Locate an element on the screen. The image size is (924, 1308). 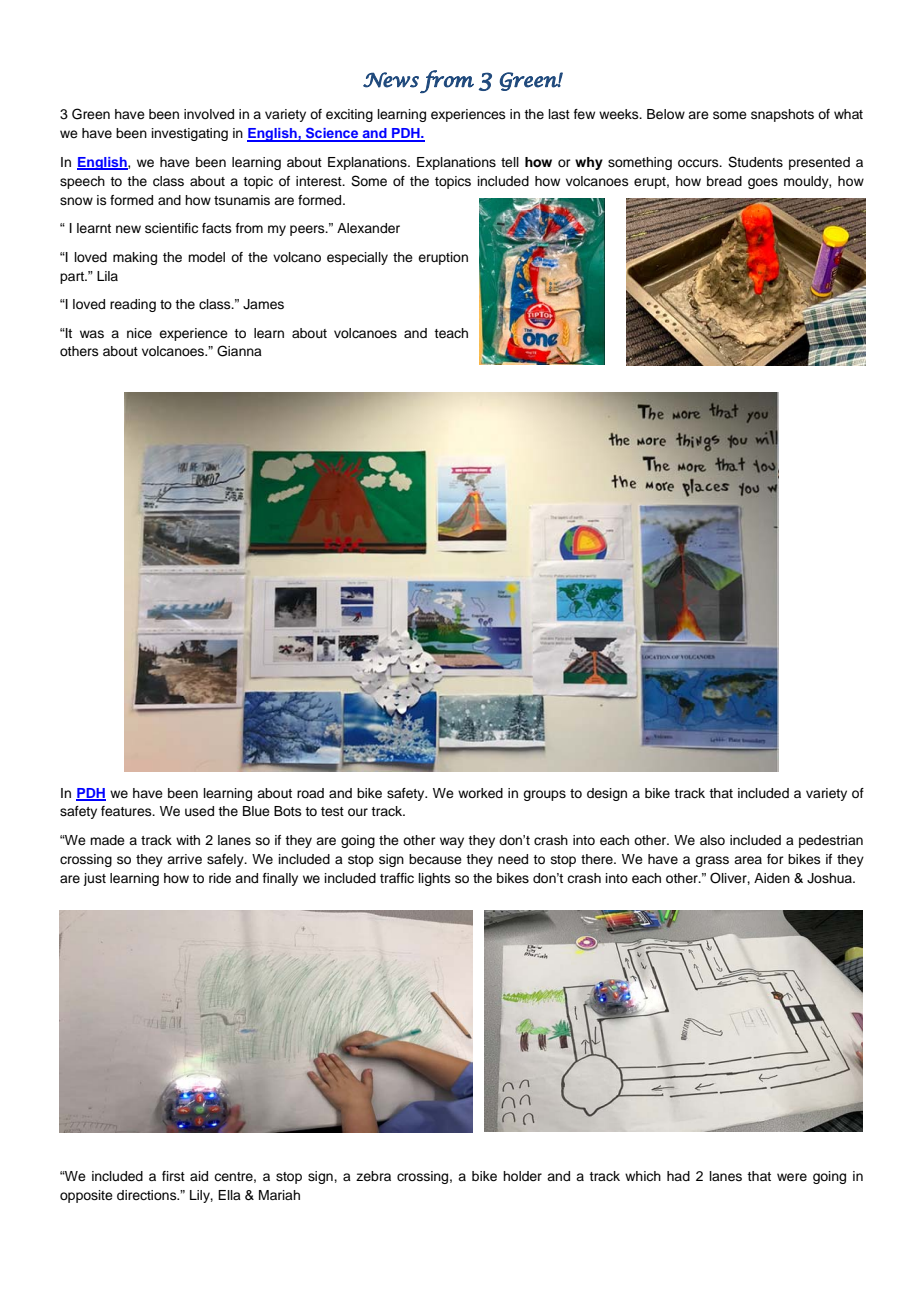
Aiden is located at coordinates (772, 878).
